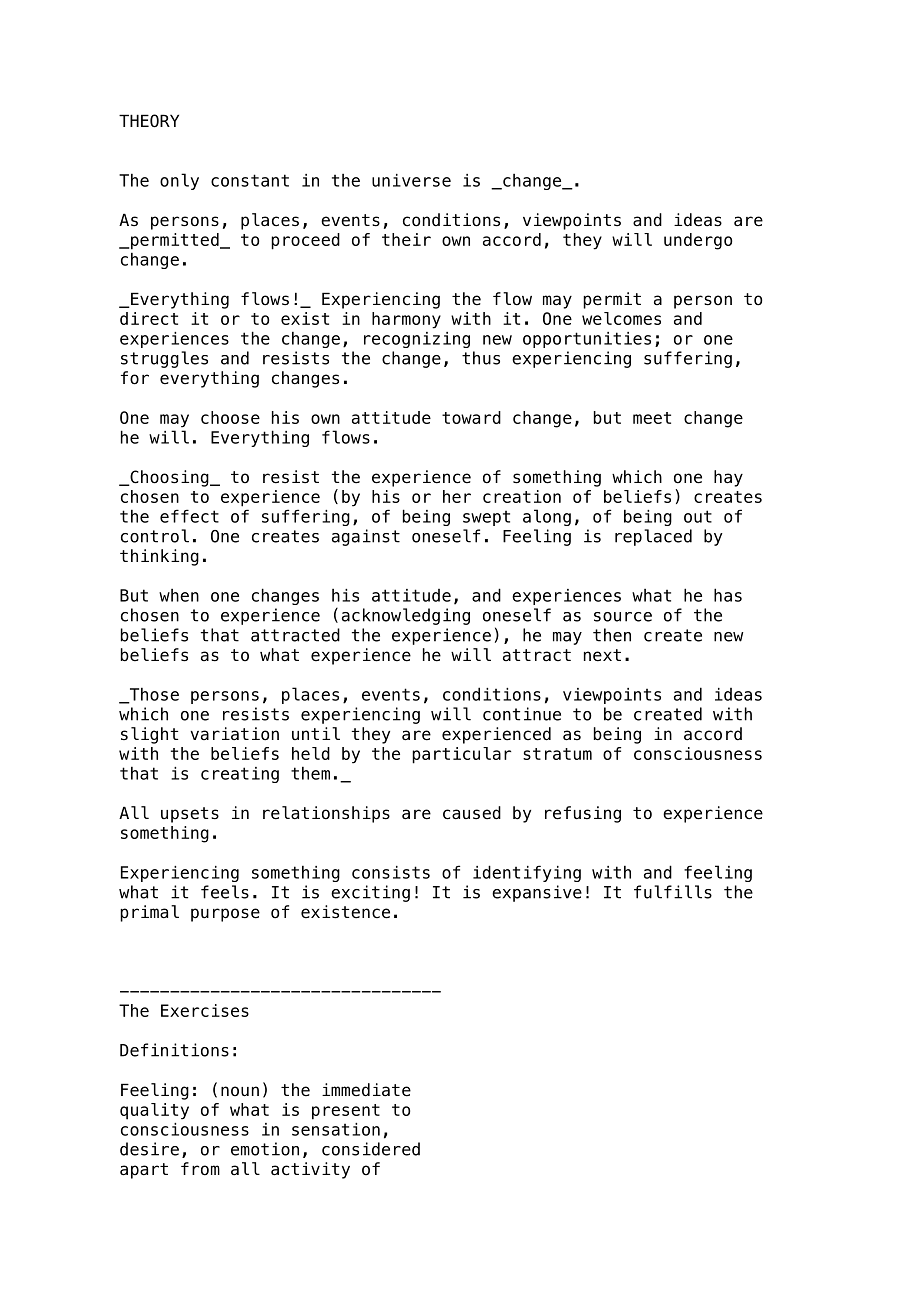 This screenshot has height=1308, width=924. I want to click on only, so click(179, 181).
